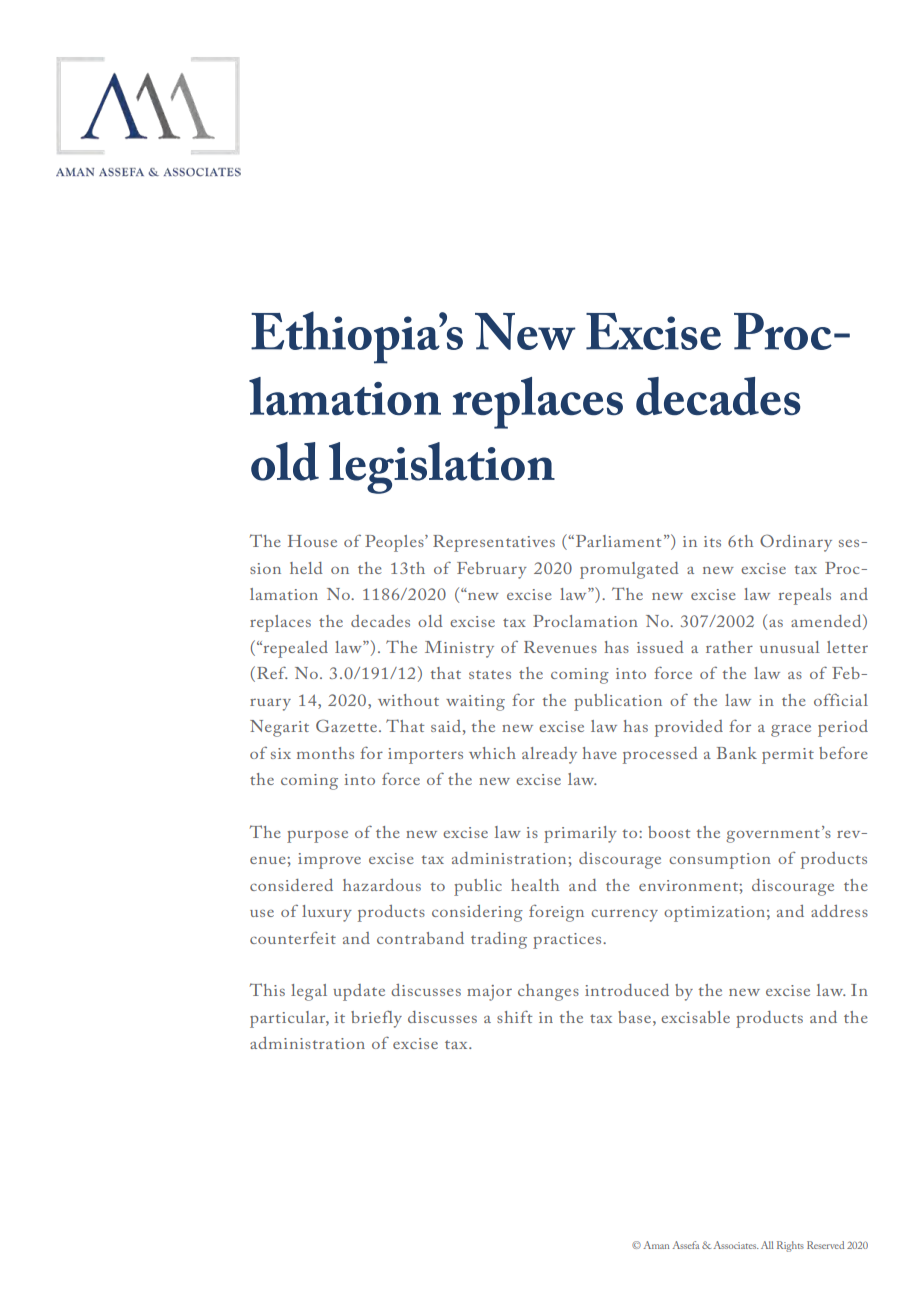 Image resolution: width=924 pixels, height=1308 pixels. What do you see at coordinates (312, 541) in the screenshot?
I see `House` at bounding box center [312, 541].
